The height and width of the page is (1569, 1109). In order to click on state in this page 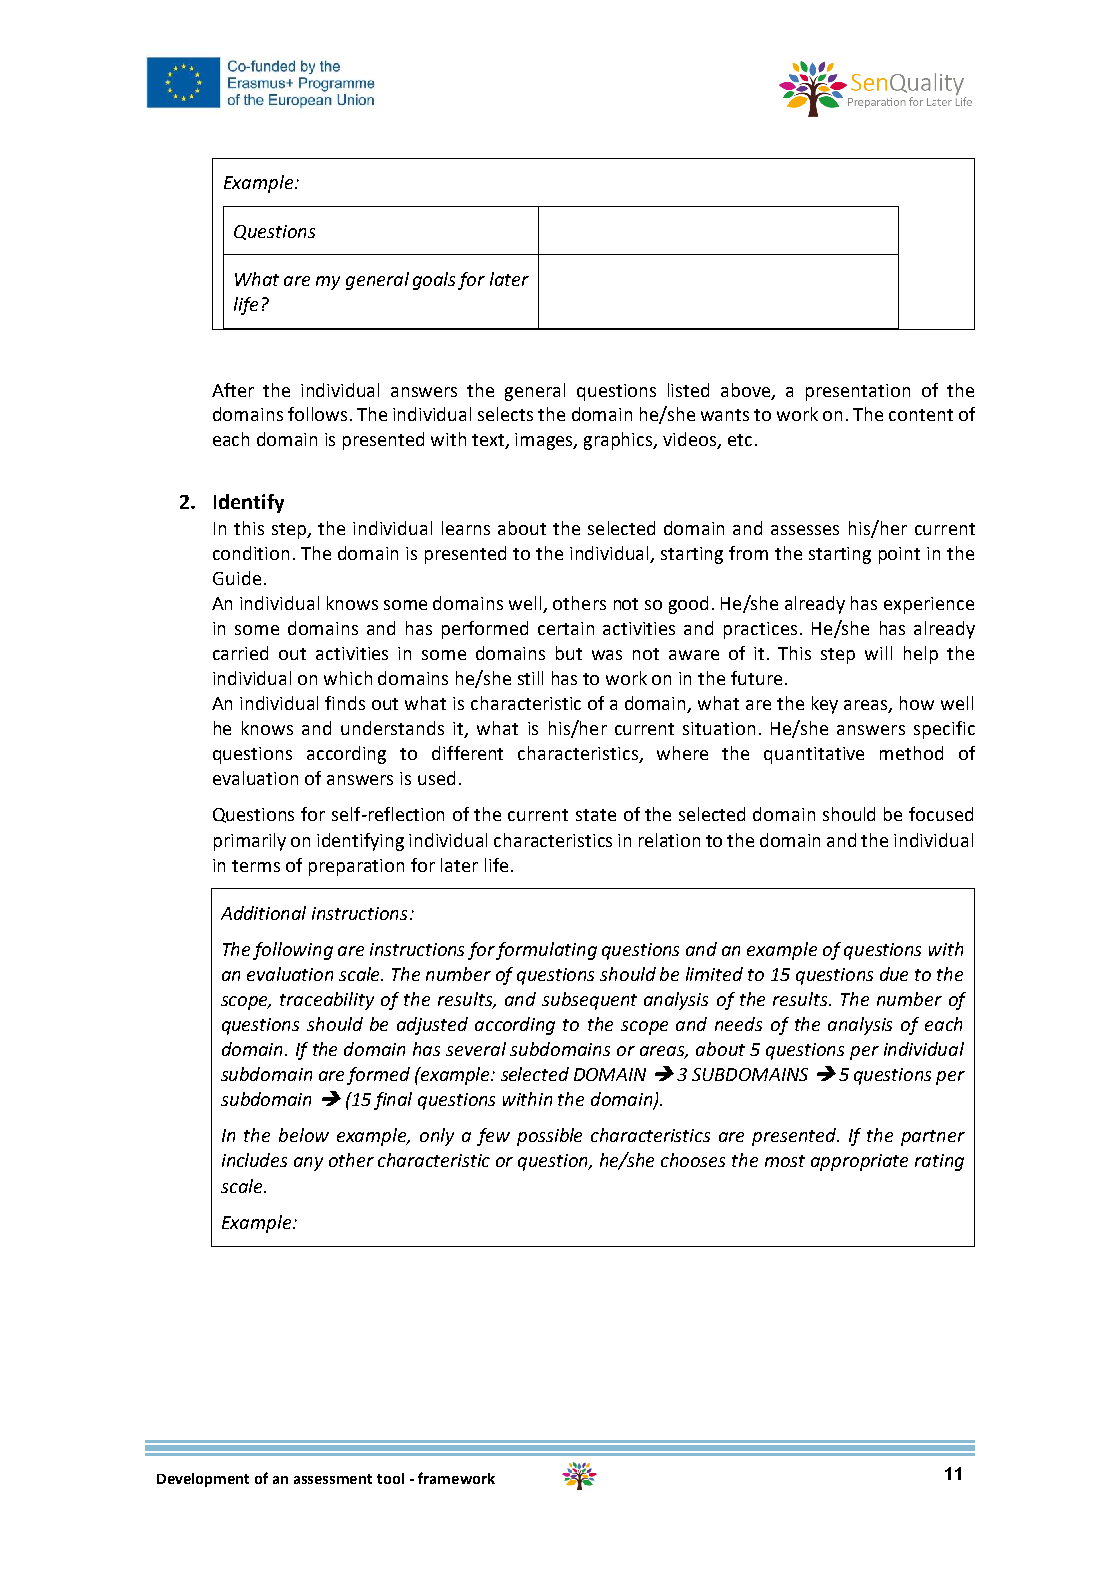, I will do `click(596, 815)`.
